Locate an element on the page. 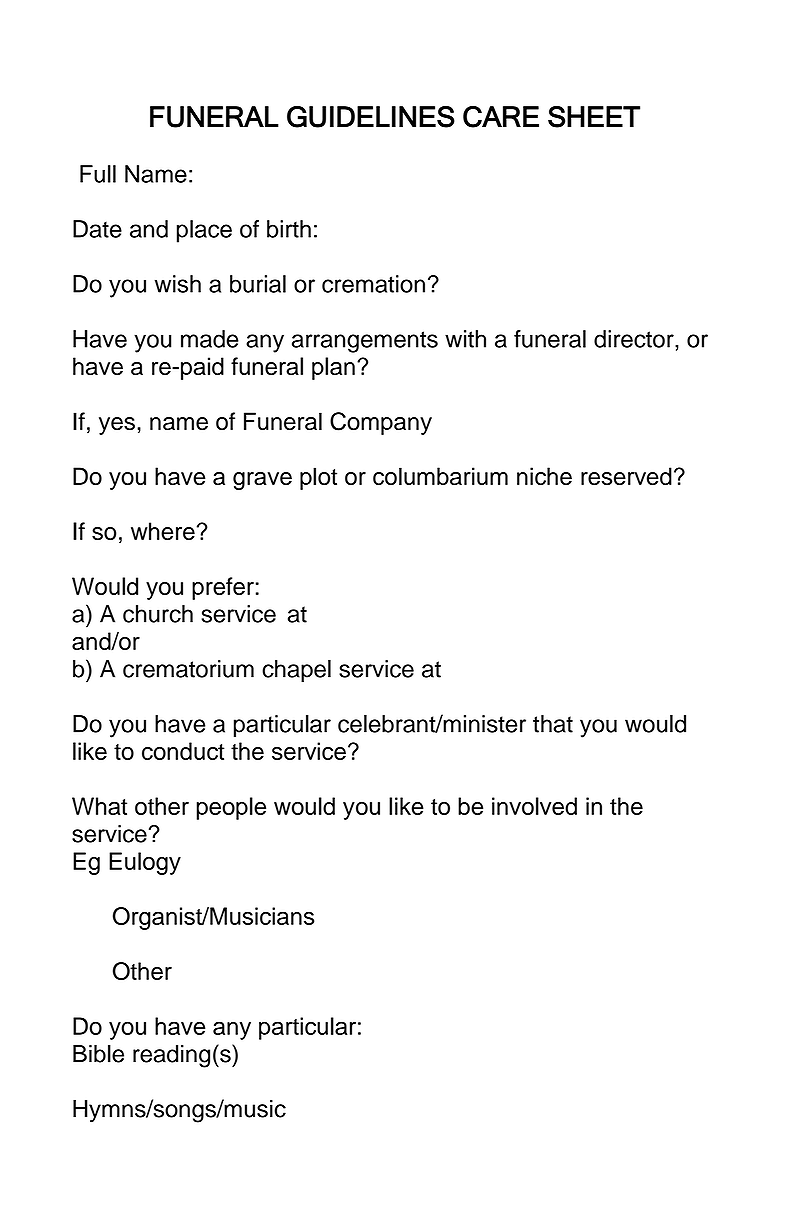 The height and width of the document is (1219, 789). SHEET is located at coordinates (594, 117).
